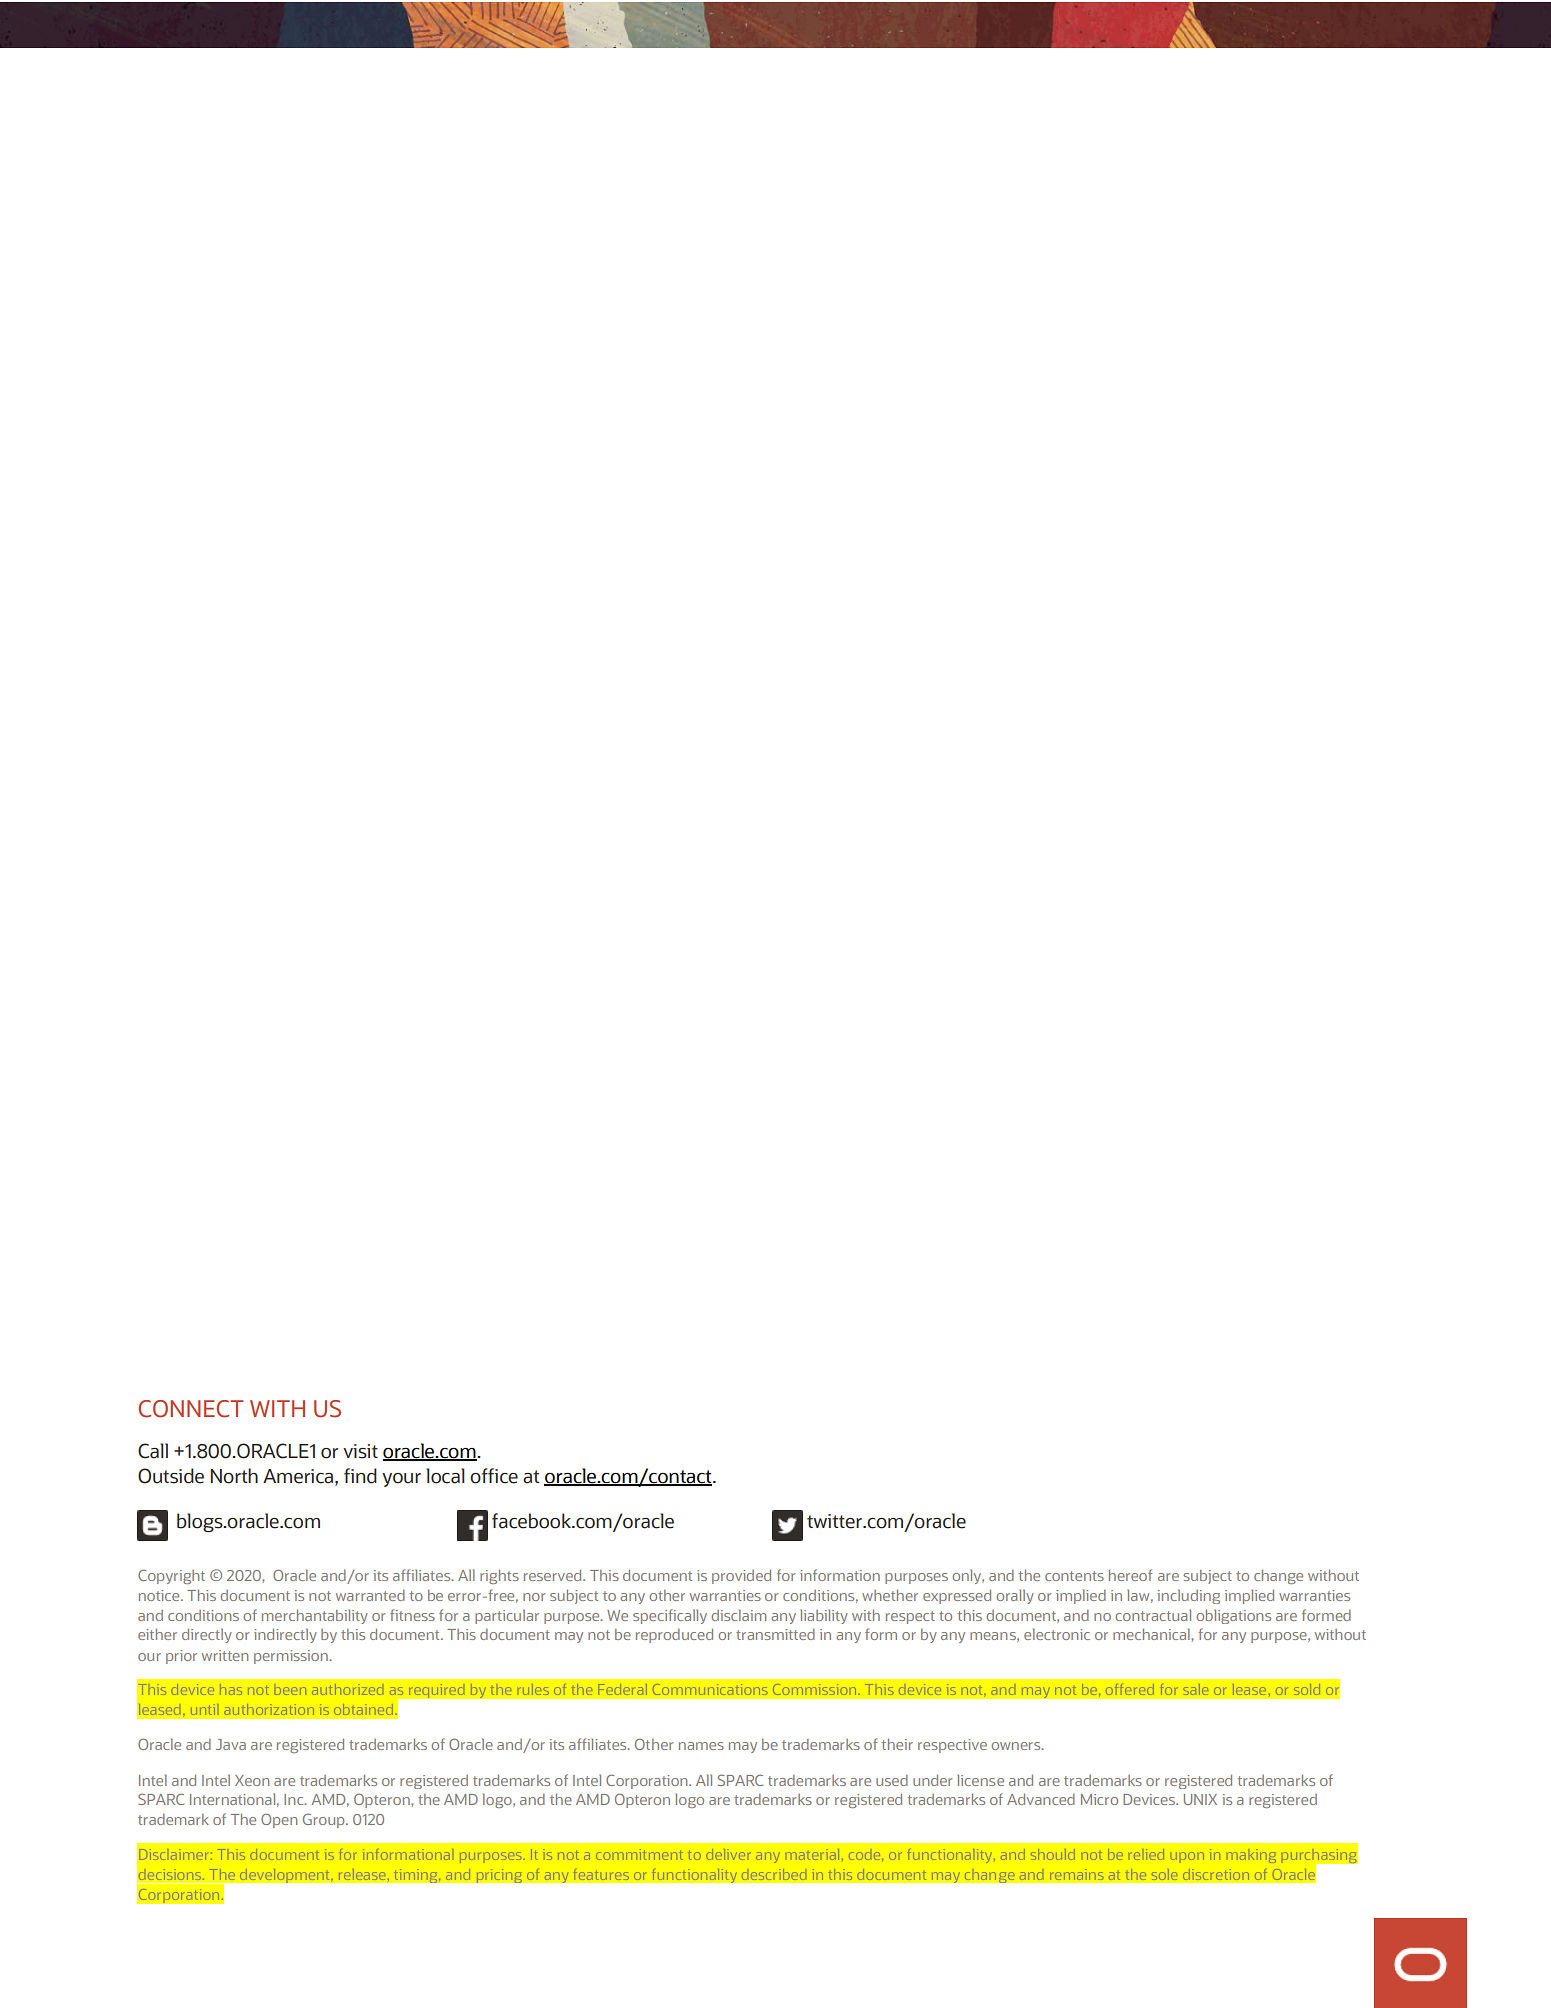 The height and width of the screenshot is (2008, 1551). I want to click on hereof, so click(1131, 1575).
